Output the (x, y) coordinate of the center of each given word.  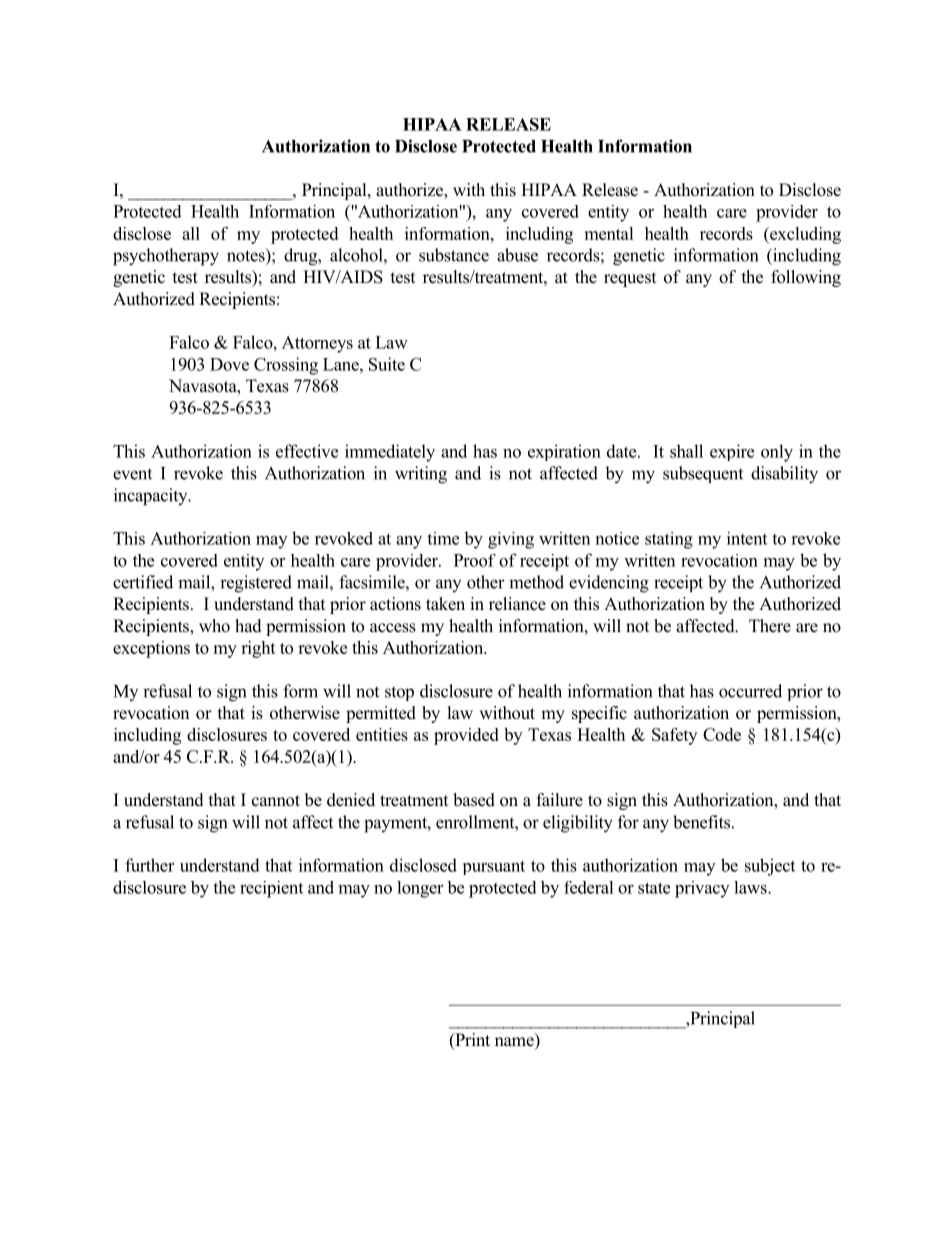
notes (247, 255)
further (149, 865)
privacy (702, 889)
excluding (804, 235)
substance (454, 255)
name (515, 1043)
